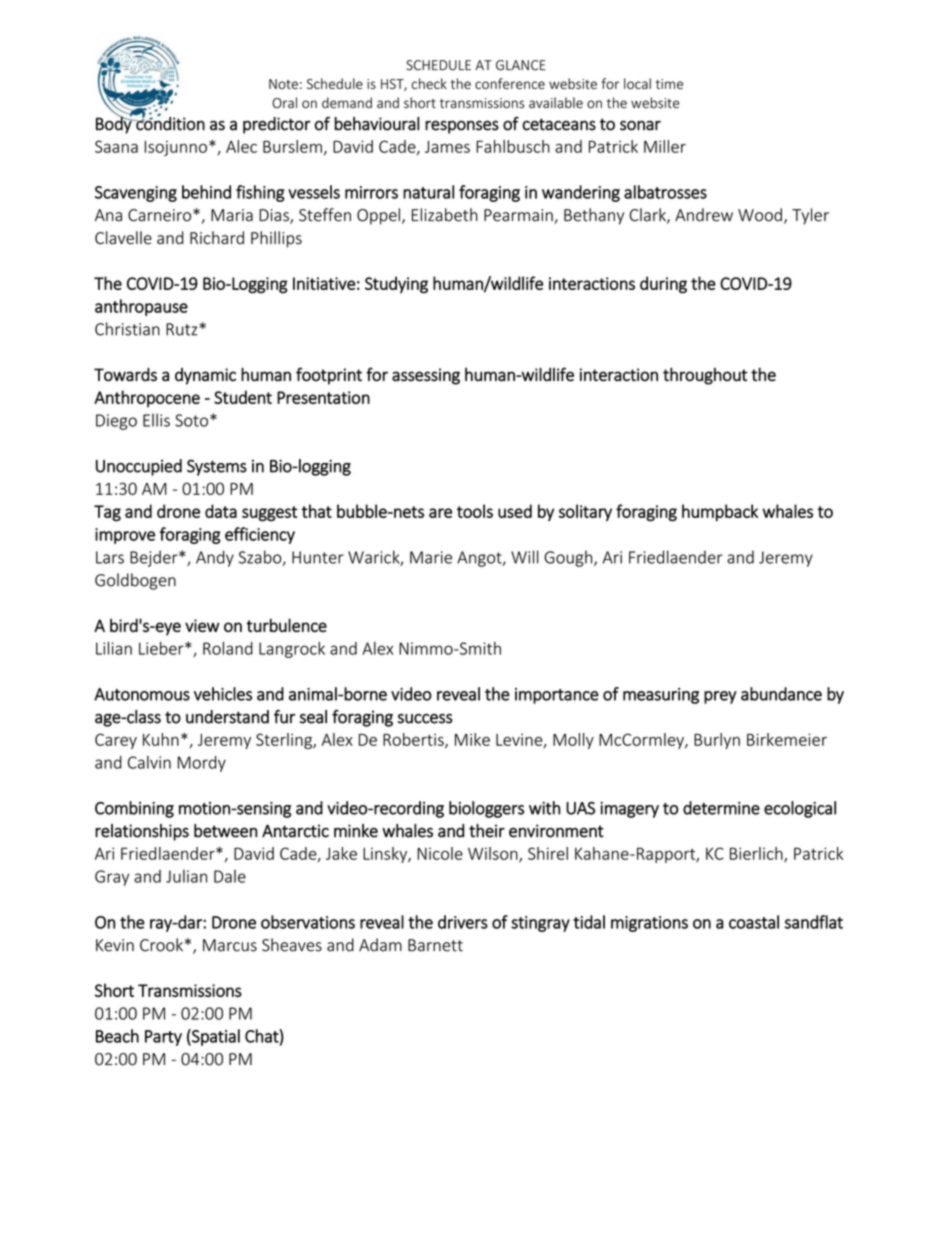  Describe the element at coordinates (396, 285) in the screenshot. I see `Studying` at that location.
